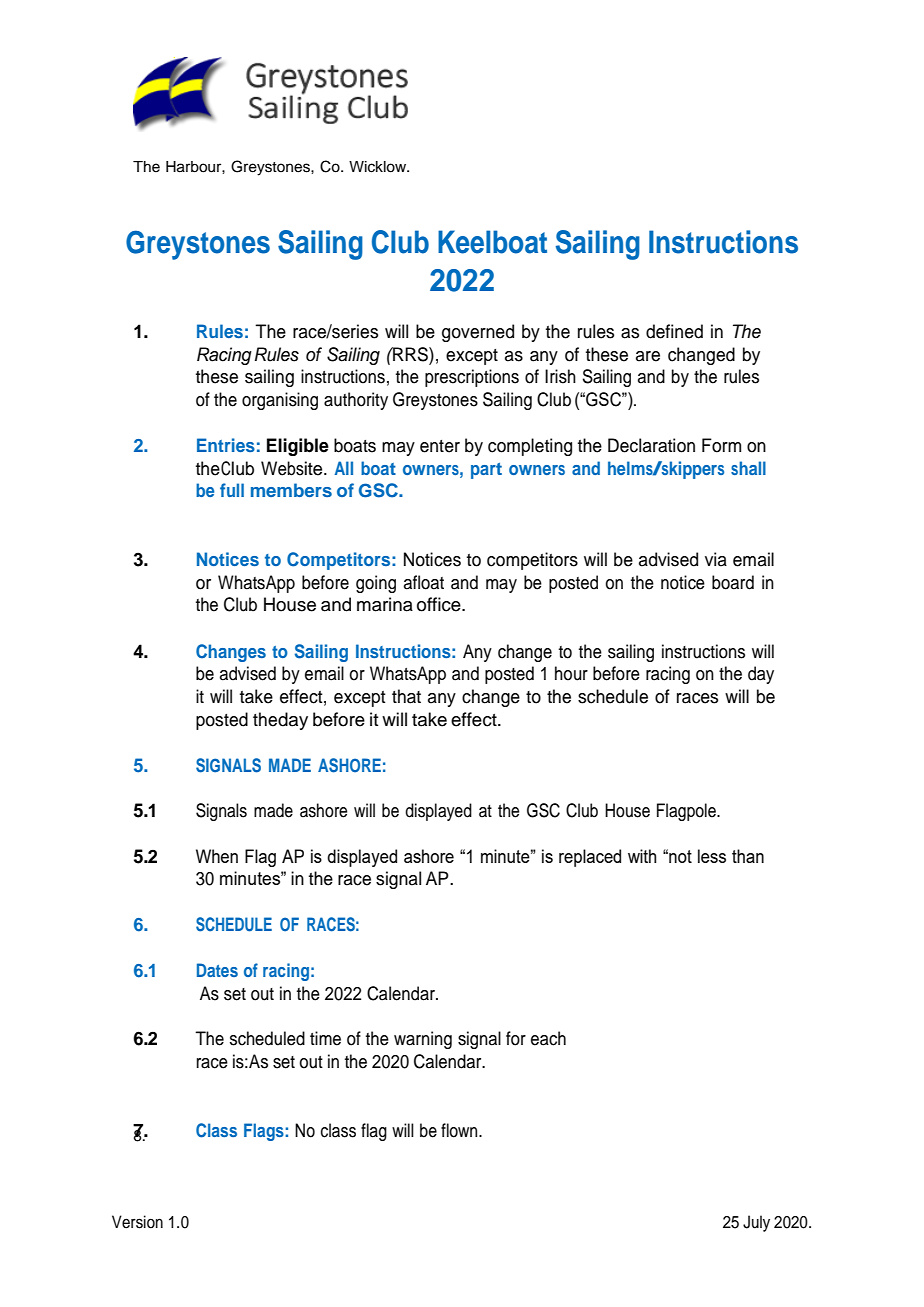 The width and height of the screenshot is (924, 1307). Describe the element at coordinates (648, 356) in the screenshot. I see `are` at that location.
